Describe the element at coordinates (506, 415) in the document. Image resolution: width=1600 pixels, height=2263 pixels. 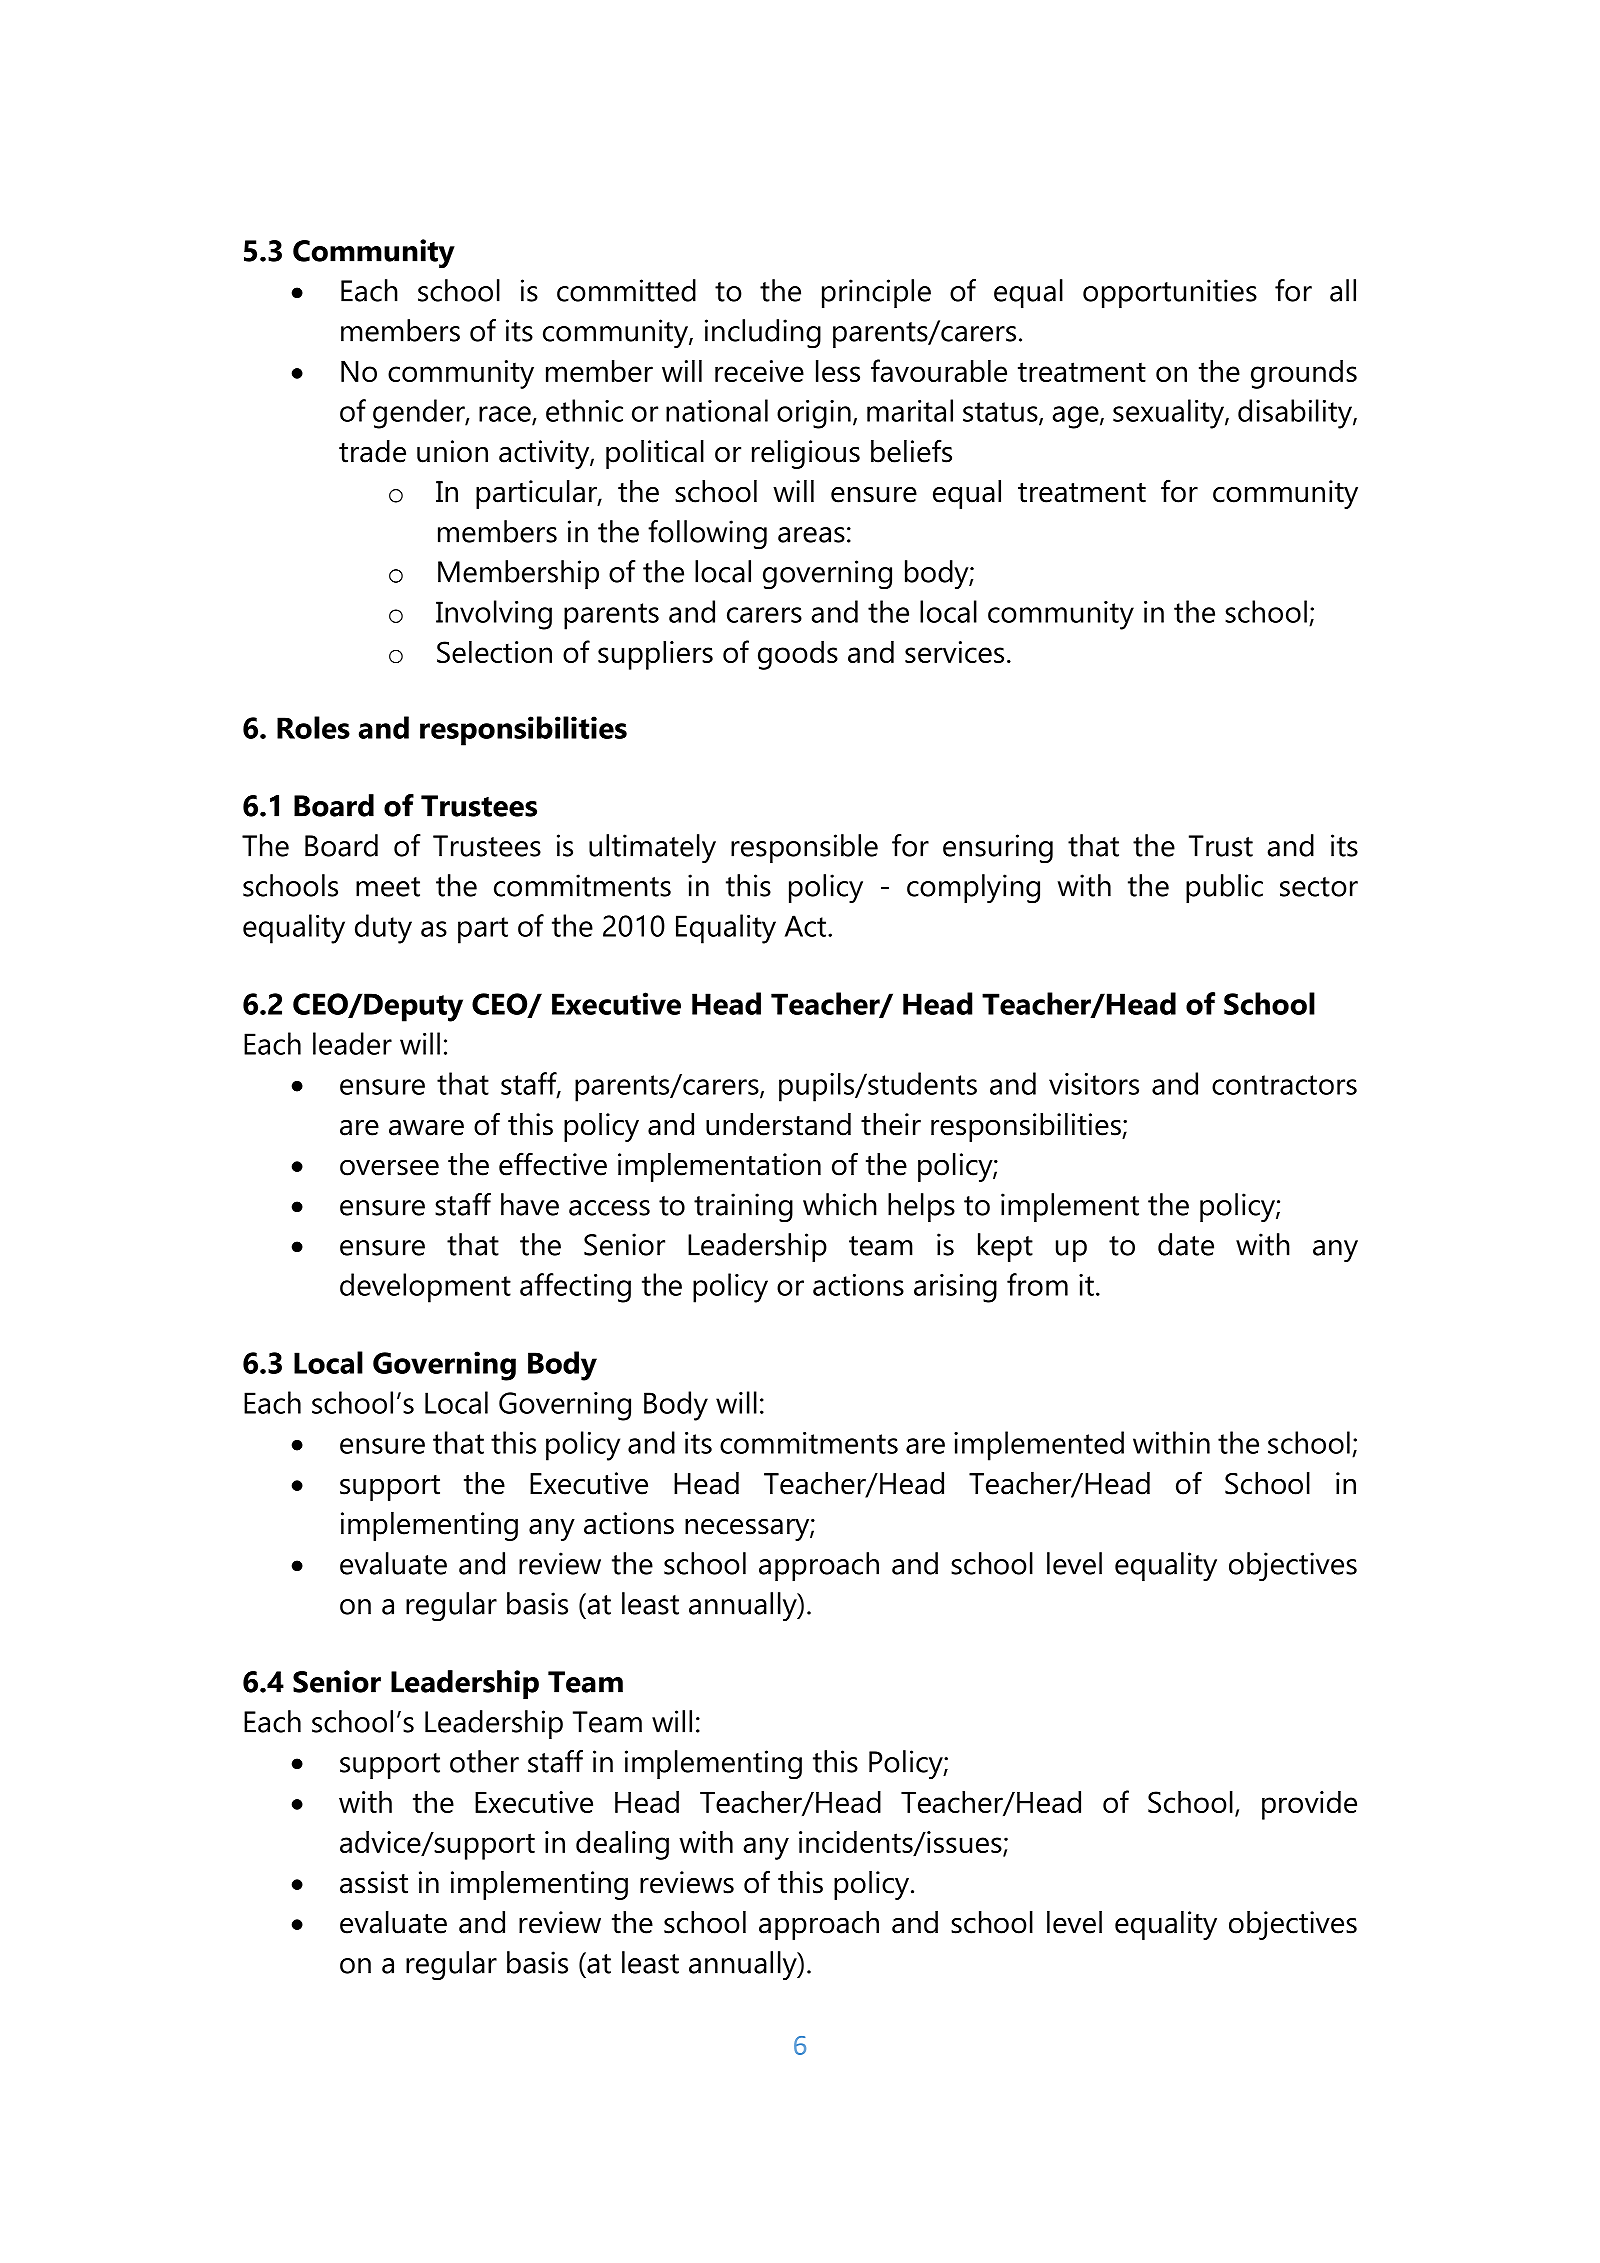
I see `race` at that location.
